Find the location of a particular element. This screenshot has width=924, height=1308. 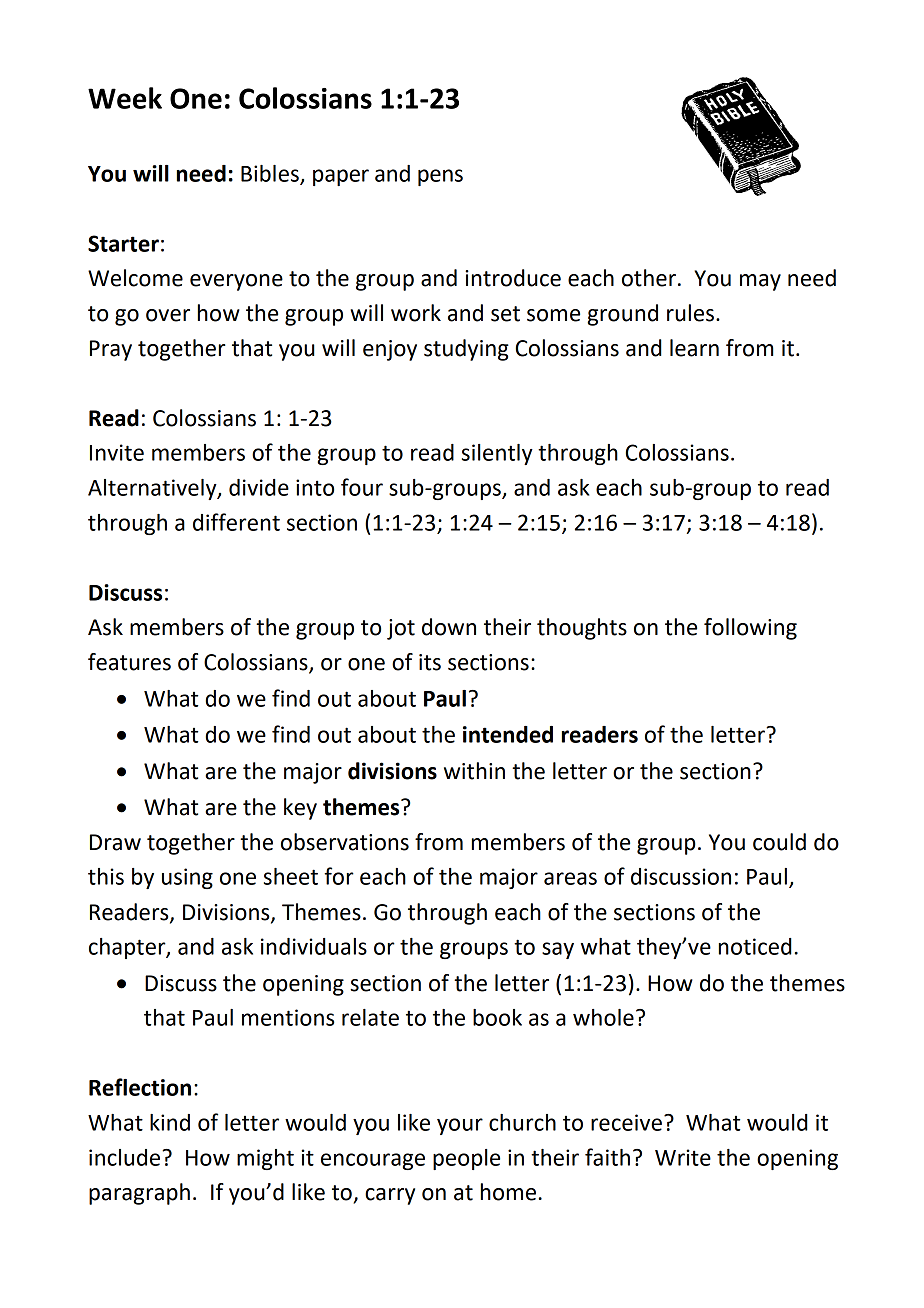

for is located at coordinates (339, 876).
